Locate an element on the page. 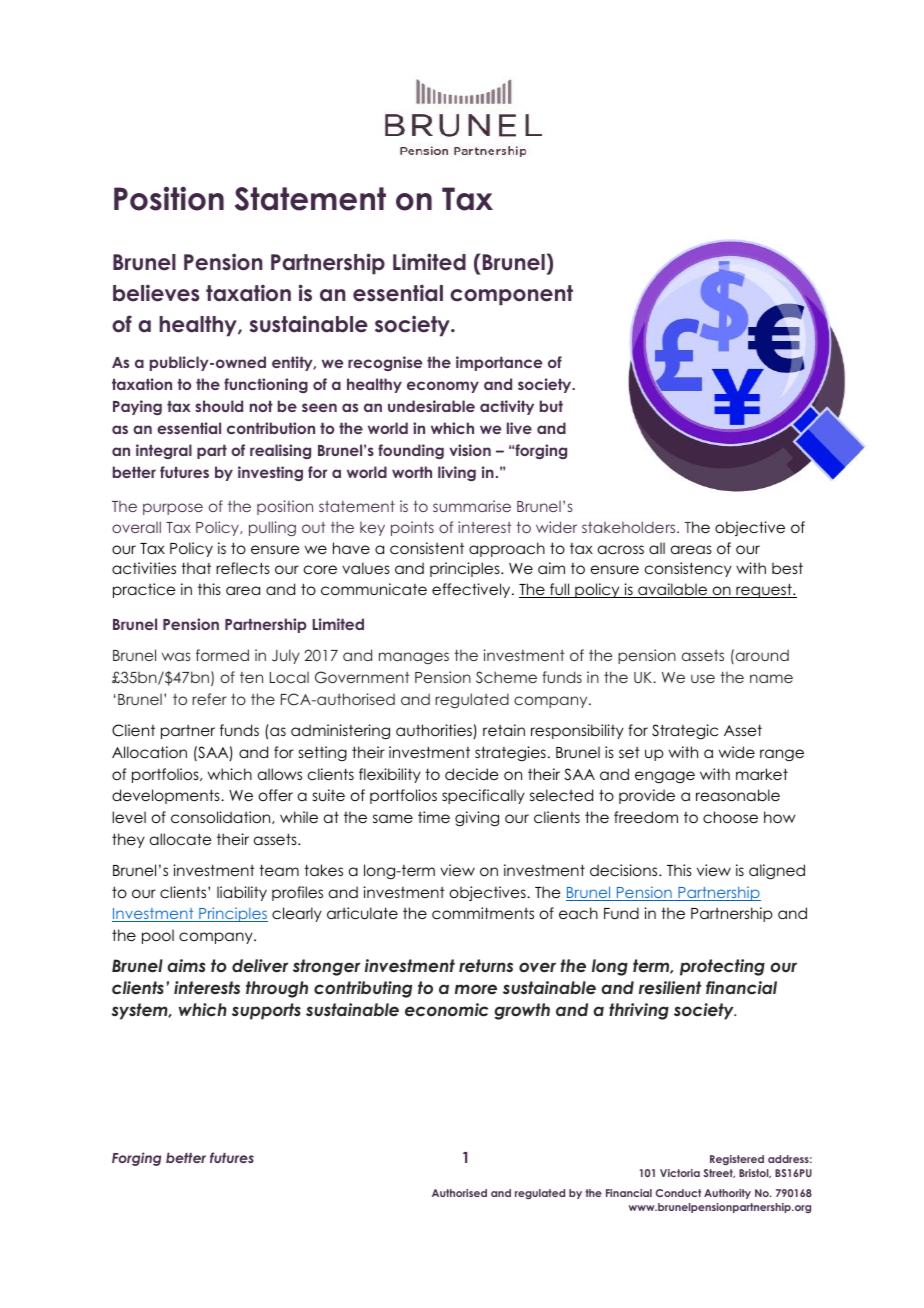 The width and height of the image is (924, 1308). effectively is located at coordinates (472, 590).
